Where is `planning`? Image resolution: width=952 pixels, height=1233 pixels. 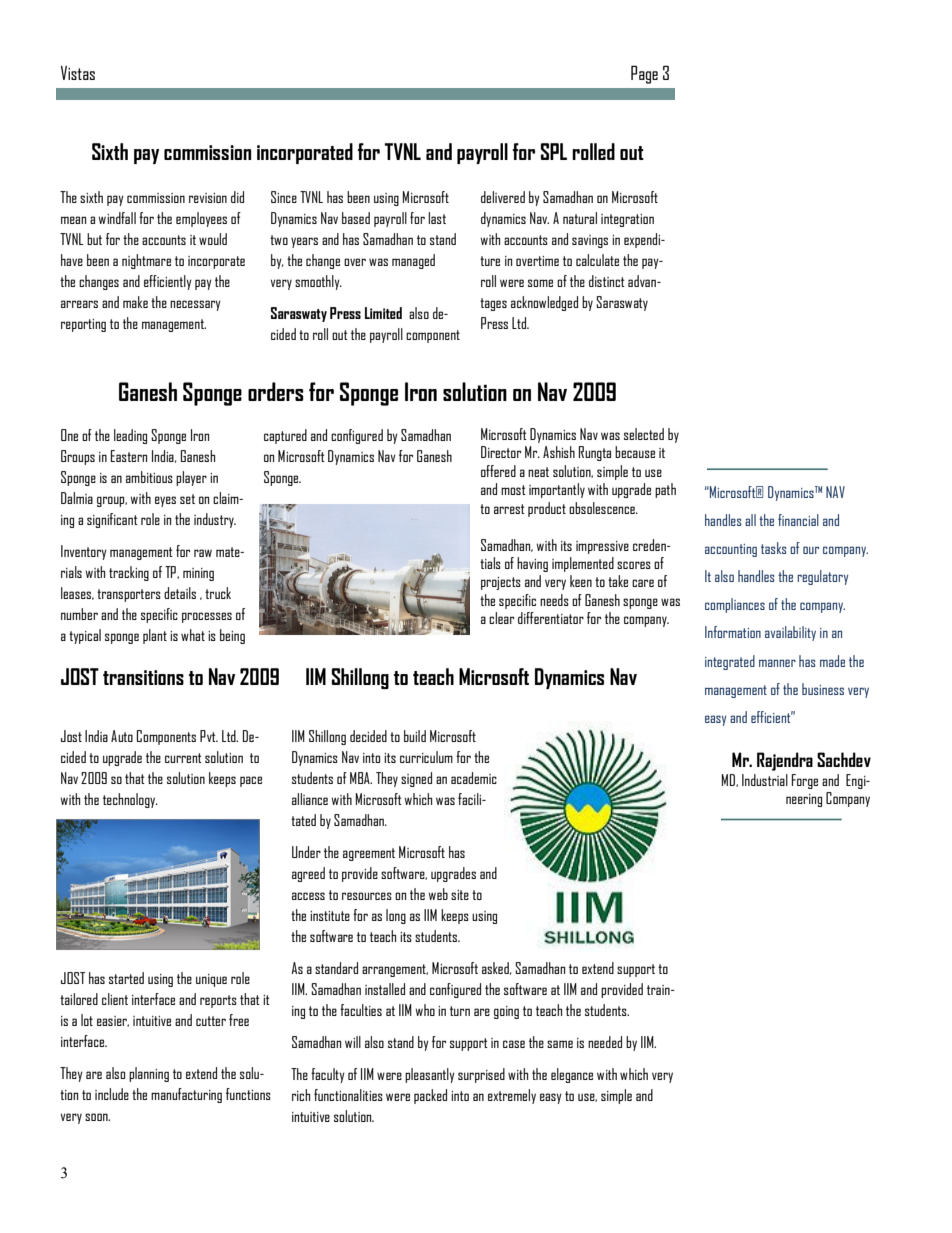 planning is located at coordinates (149, 1074).
